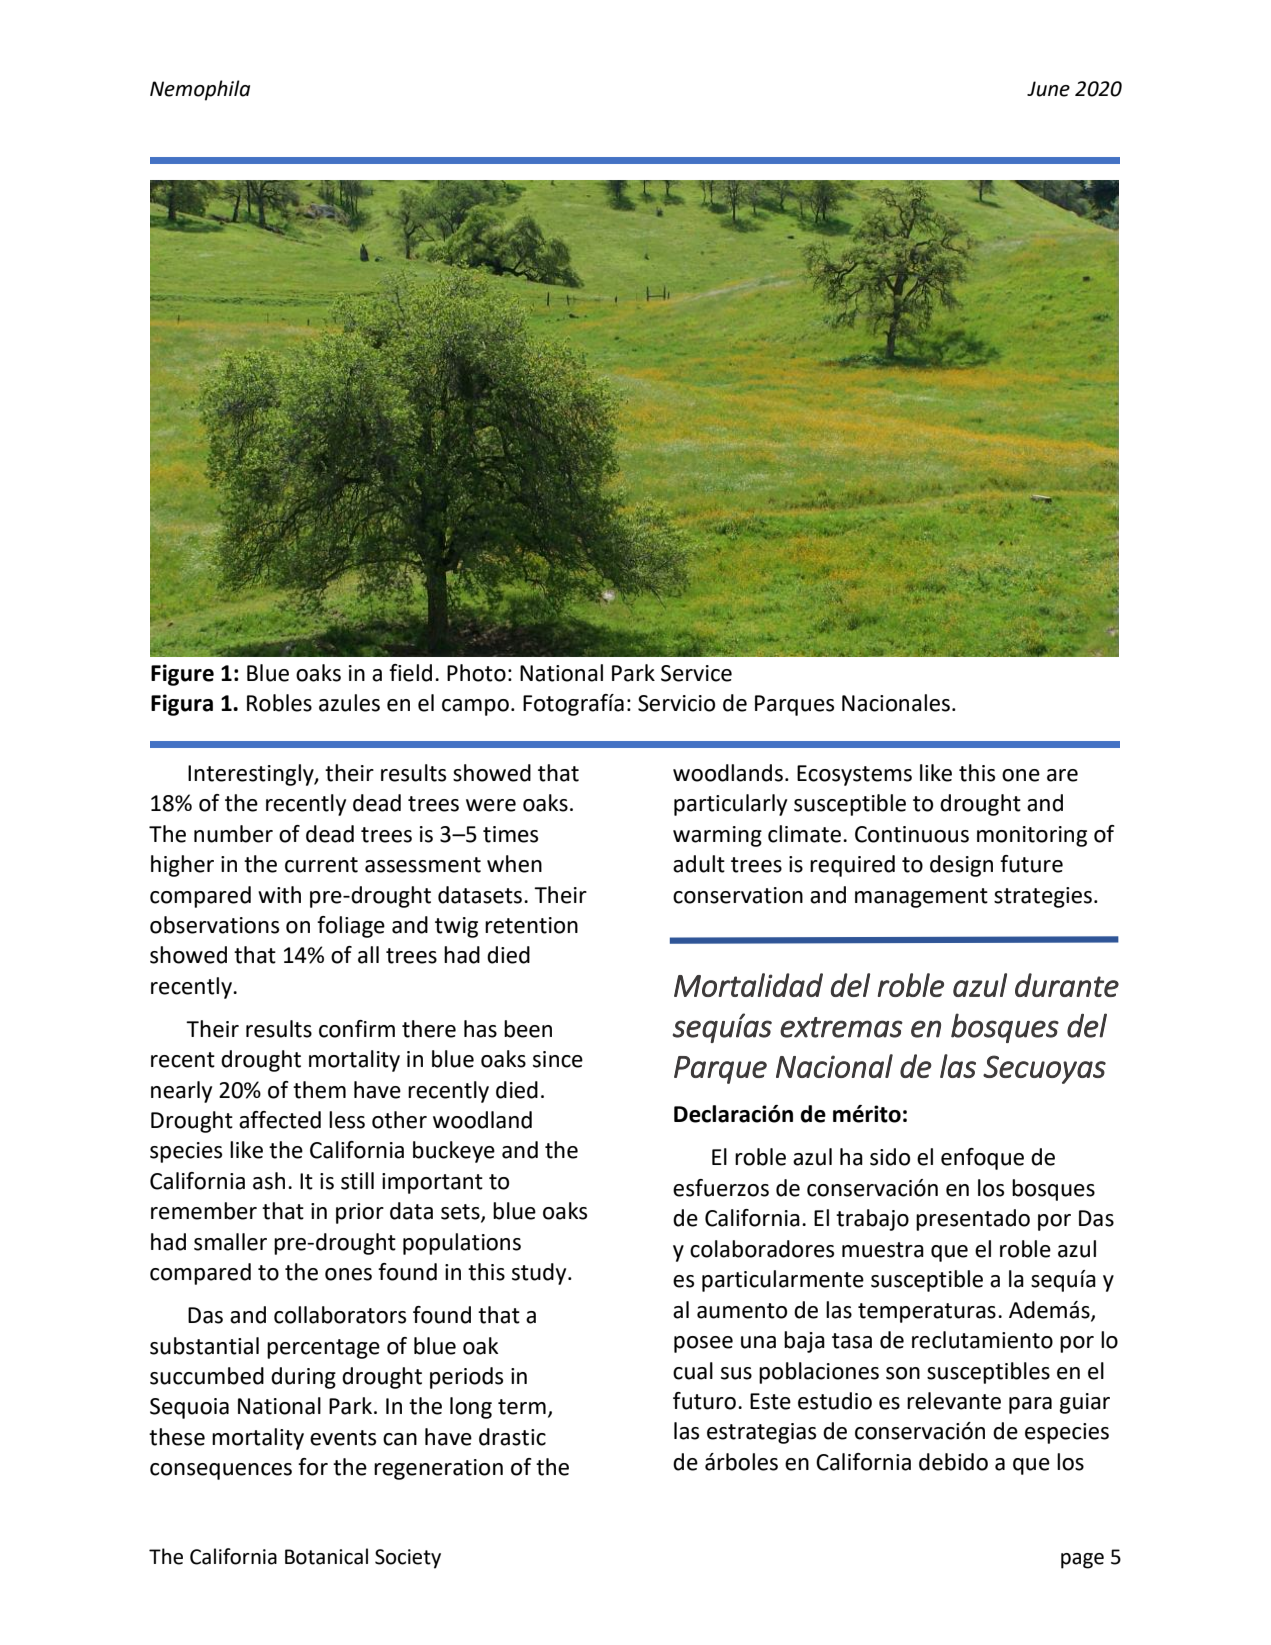 The height and width of the screenshot is (1645, 1271). What do you see at coordinates (1048, 89) in the screenshot?
I see `June` at bounding box center [1048, 89].
